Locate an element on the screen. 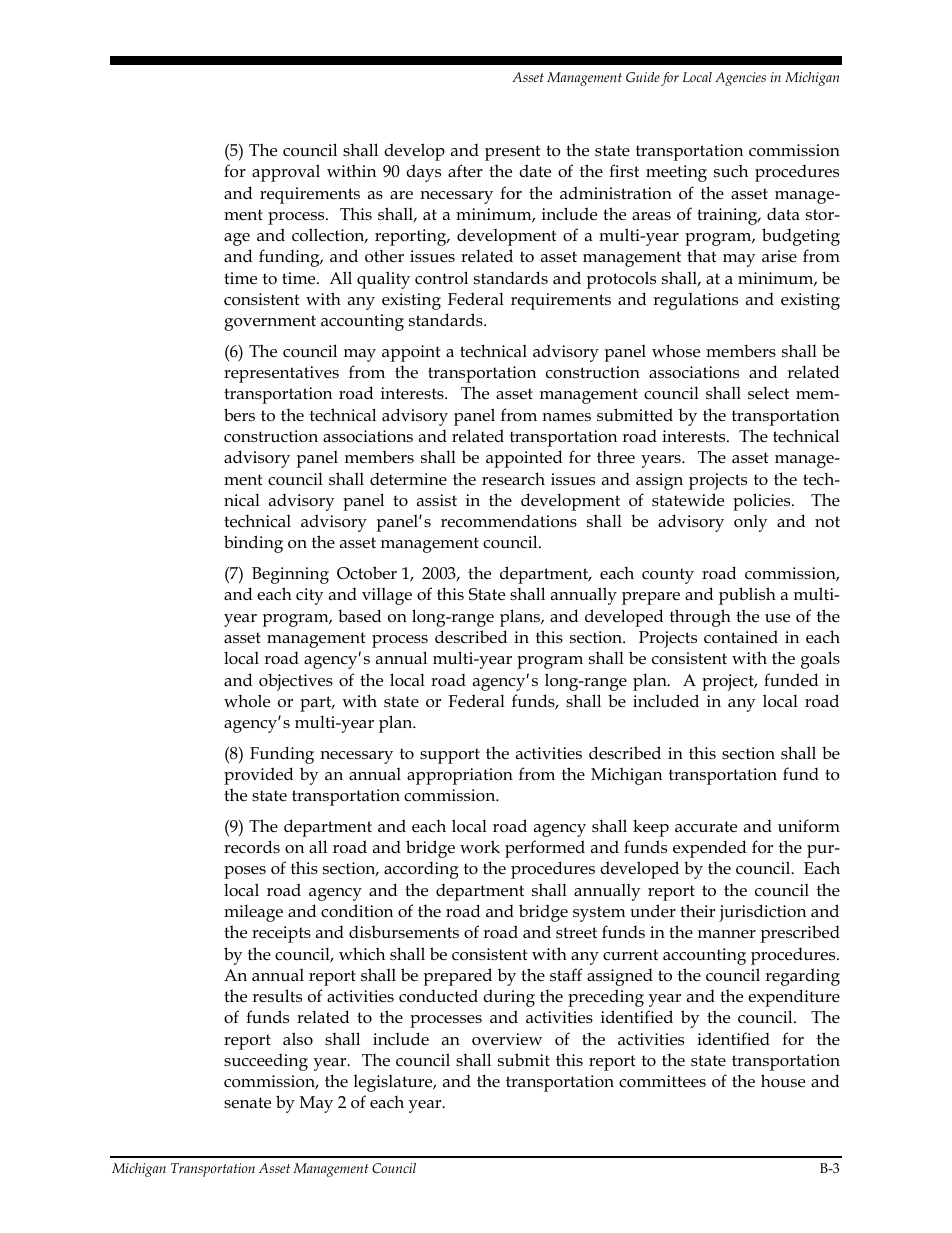  recommendations is located at coordinates (509, 521).
